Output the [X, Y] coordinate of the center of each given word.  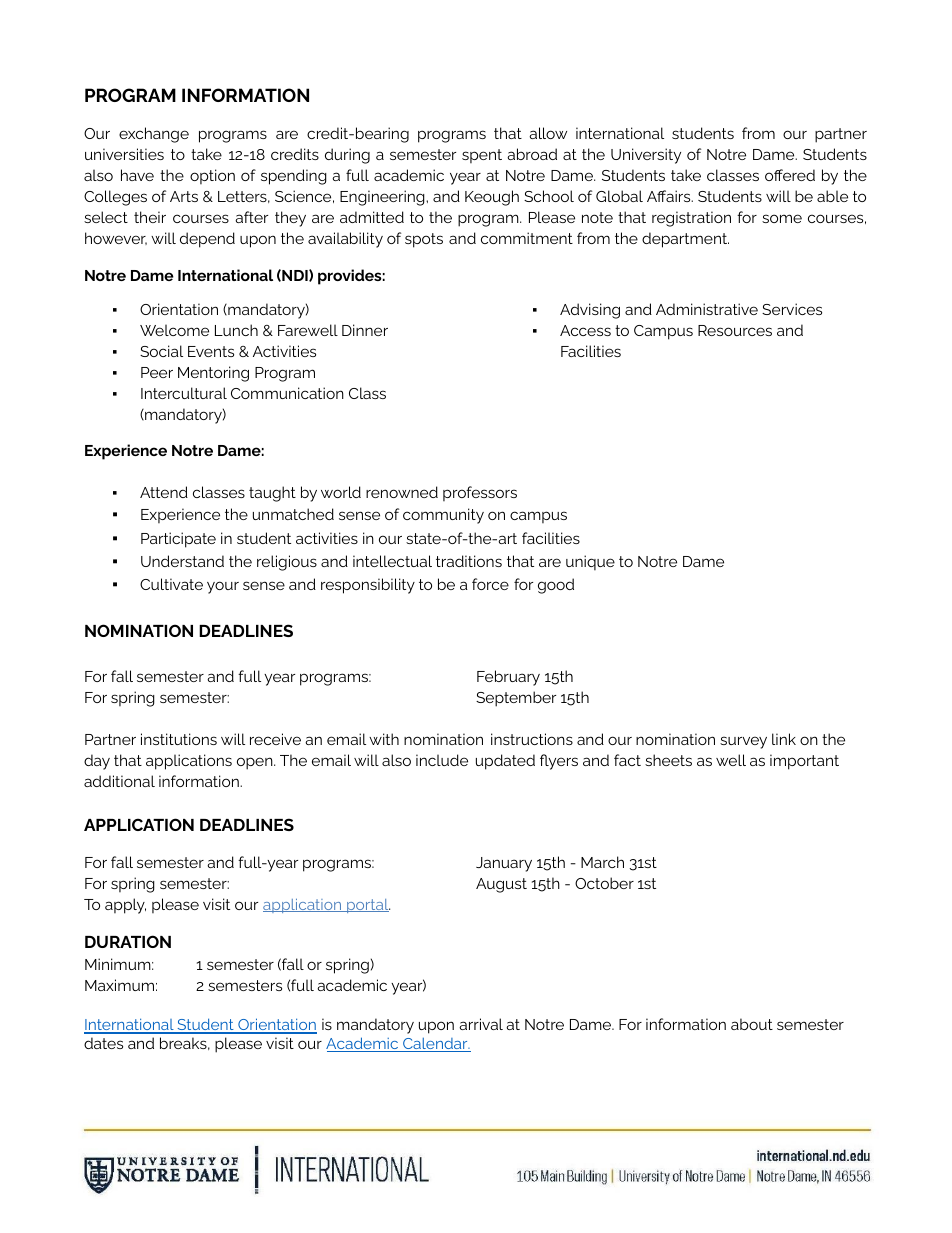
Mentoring [213, 374]
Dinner [365, 330]
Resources [735, 330]
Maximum [119, 985]
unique [590, 563]
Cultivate [171, 584]
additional [119, 781]
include [442, 760]
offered [790, 175]
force [490, 584]
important [804, 762]
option [212, 176]
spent [482, 156]
